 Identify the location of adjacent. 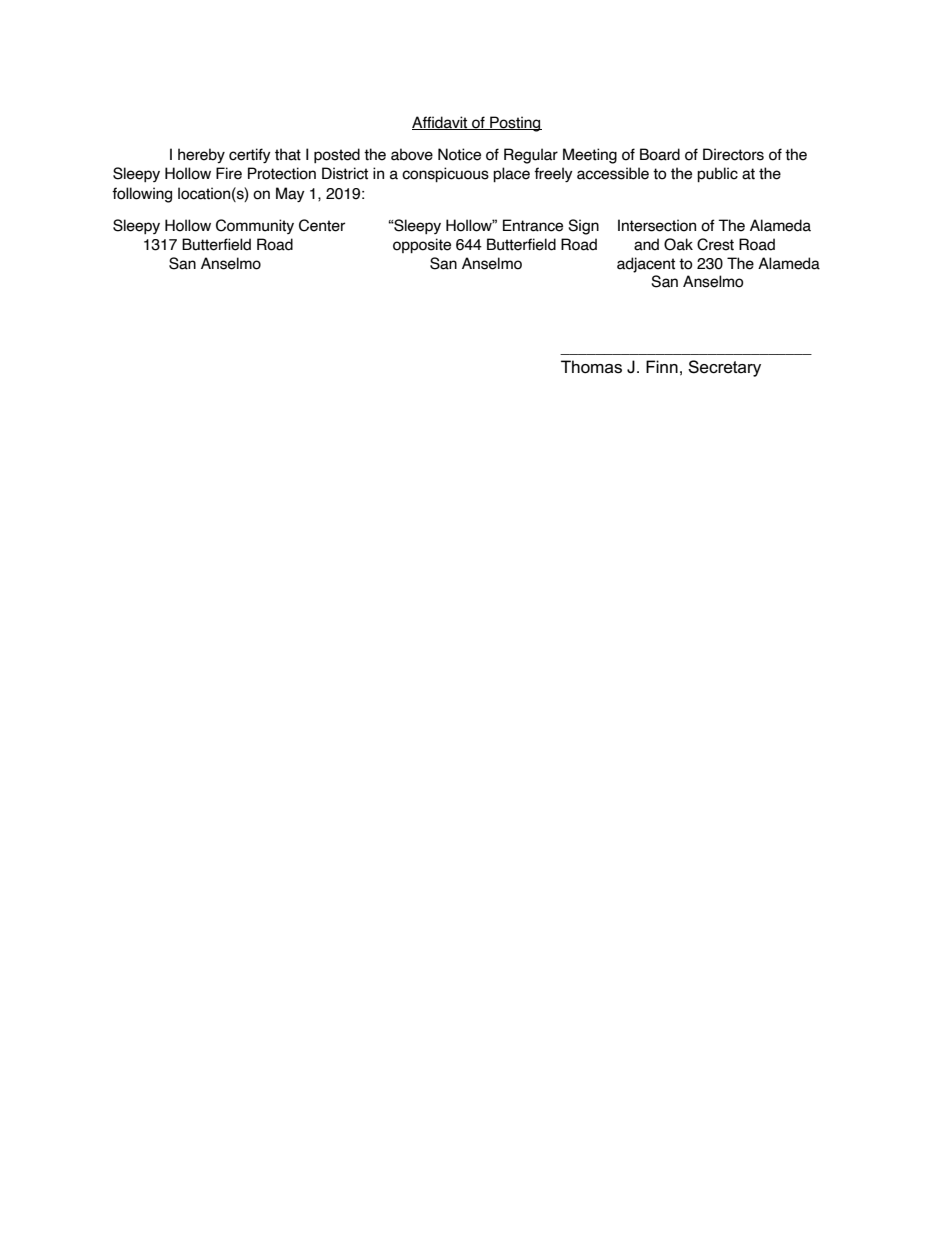
(646, 265).
